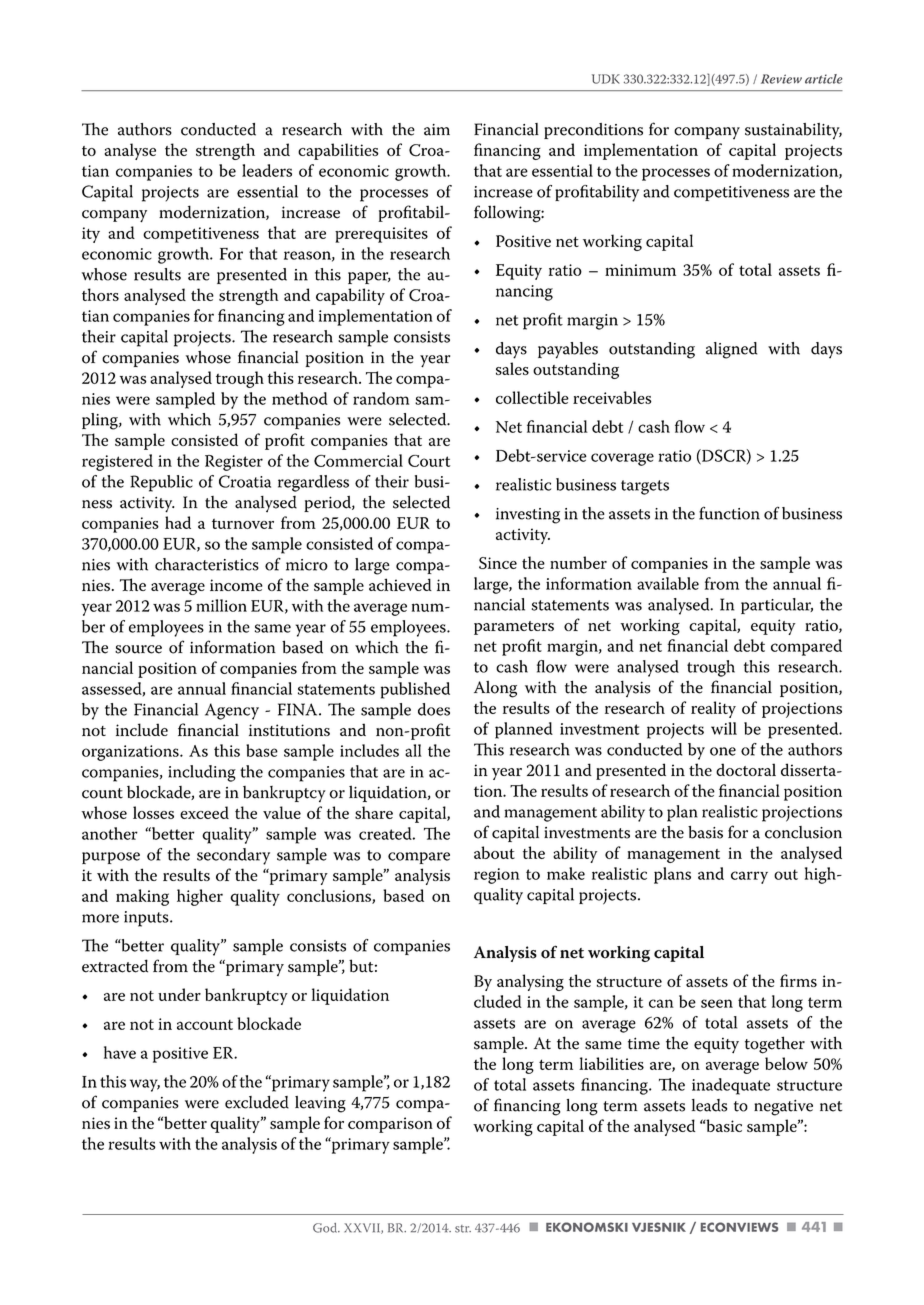  I want to click on aim, so click(437, 130).
